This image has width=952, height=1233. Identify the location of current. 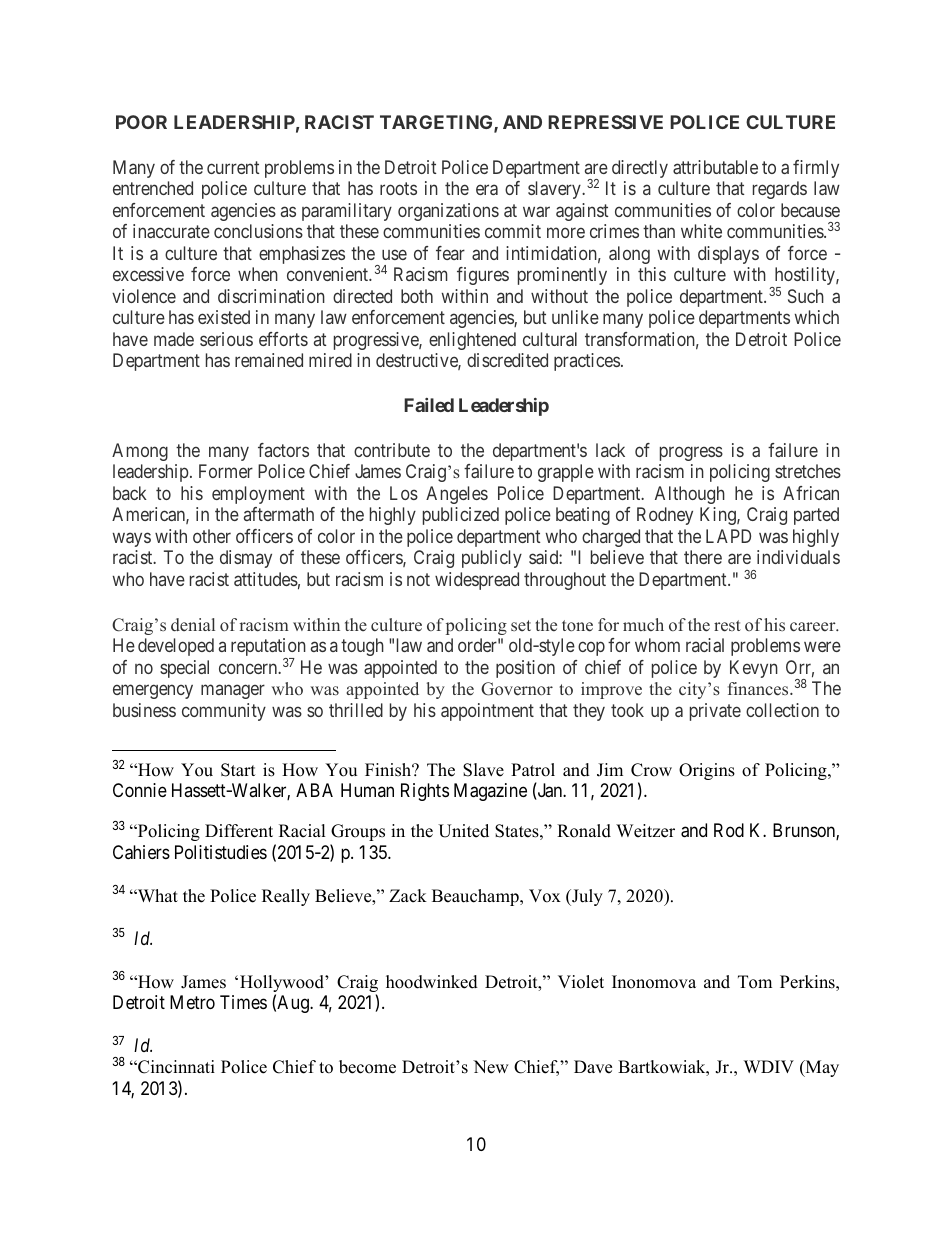
(233, 167).
